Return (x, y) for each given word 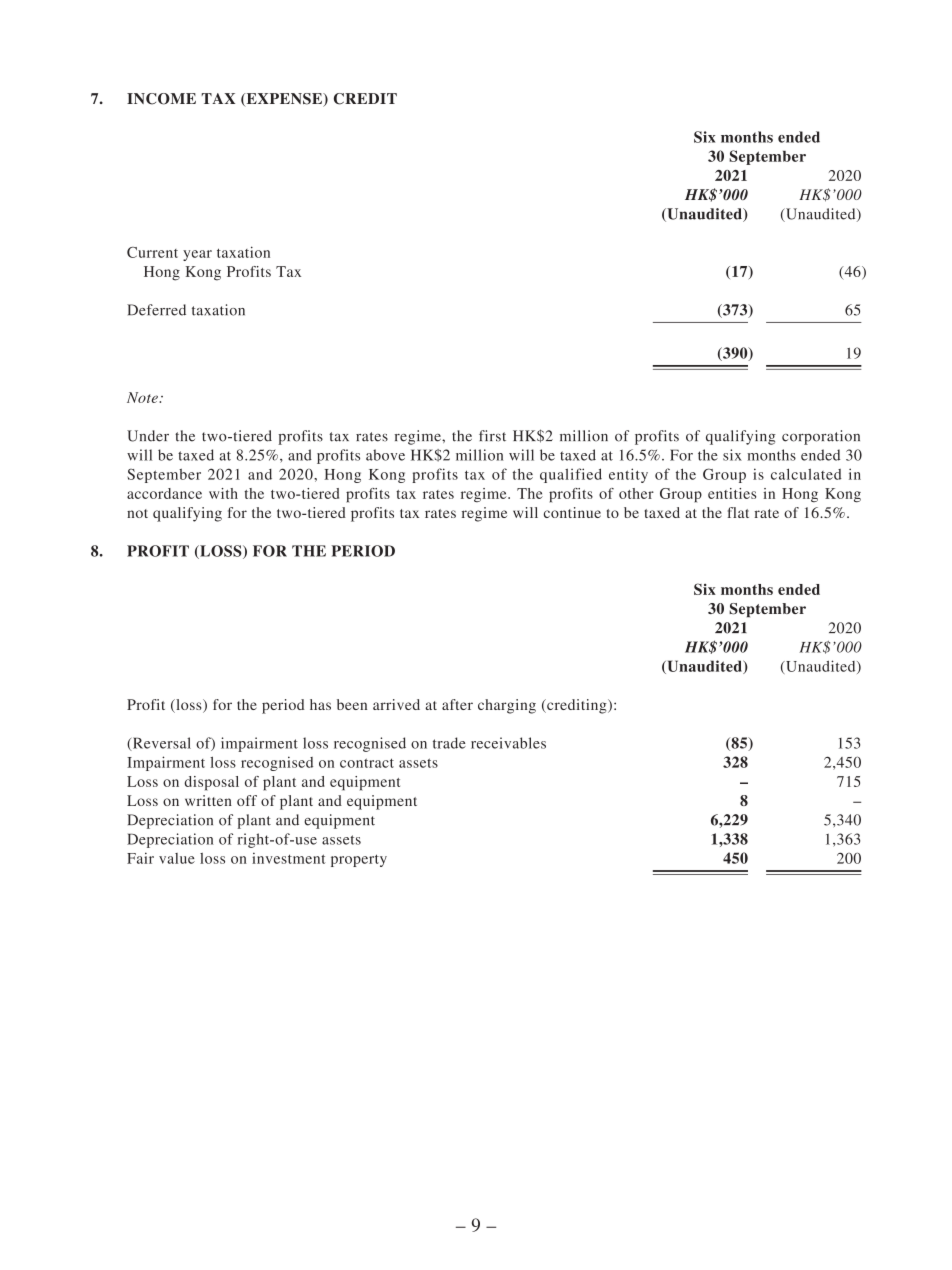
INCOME (161, 99)
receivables (508, 743)
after (457, 704)
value (177, 858)
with (223, 493)
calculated (806, 474)
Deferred (156, 310)
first (492, 436)
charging (507, 706)
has (320, 704)
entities (732, 493)
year (197, 255)
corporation (821, 437)
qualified (571, 475)
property (359, 860)
